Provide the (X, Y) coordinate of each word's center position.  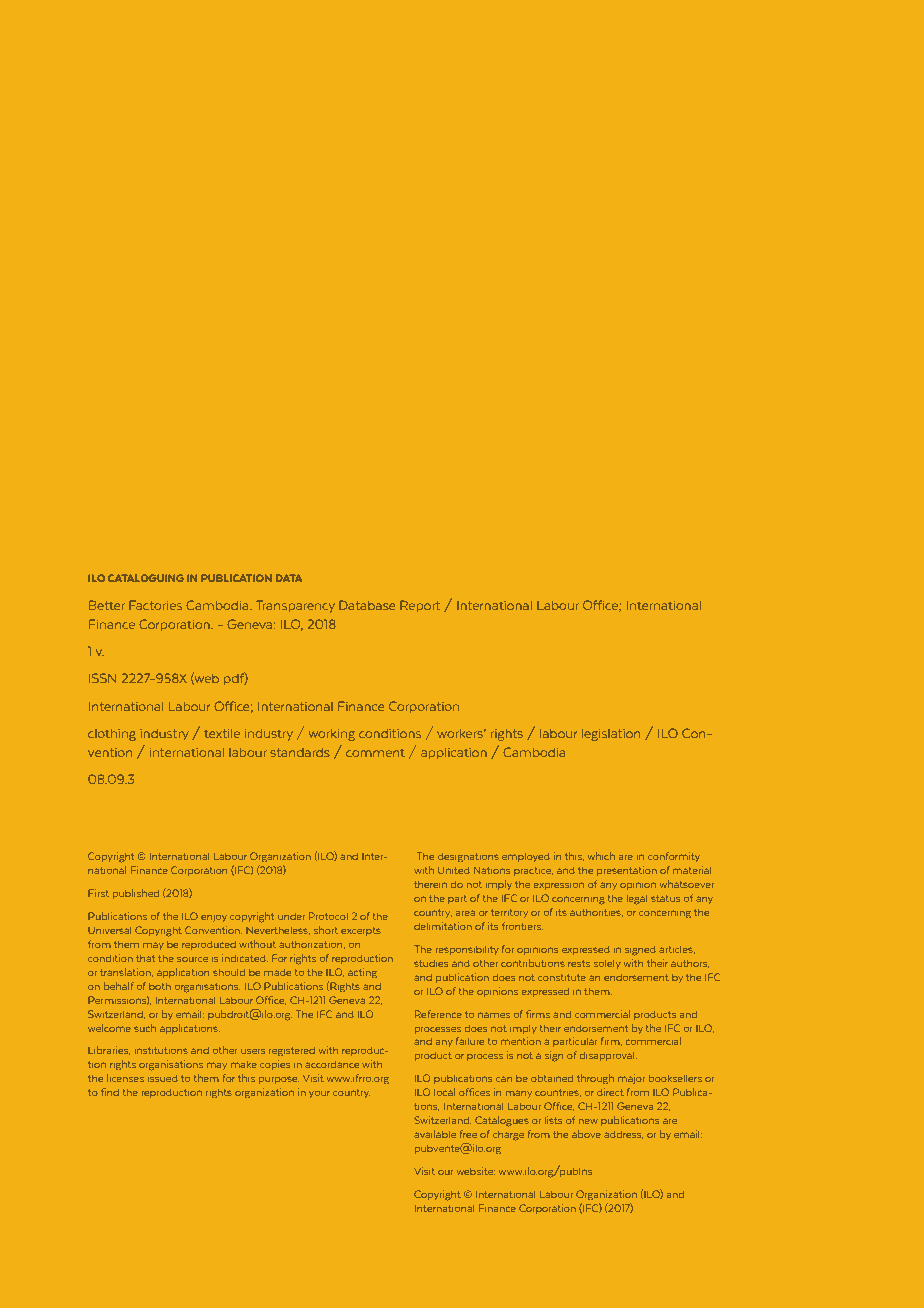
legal (637, 899)
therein (431, 884)
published (136, 894)
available (435, 1134)
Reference (438, 1014)
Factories (155, 605)
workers (461, 733)
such (145, 1028)
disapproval (608, 1056)
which (601, 856)
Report (420, 606)
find (110, 1092)
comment (375, 753)
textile (222, 733)
